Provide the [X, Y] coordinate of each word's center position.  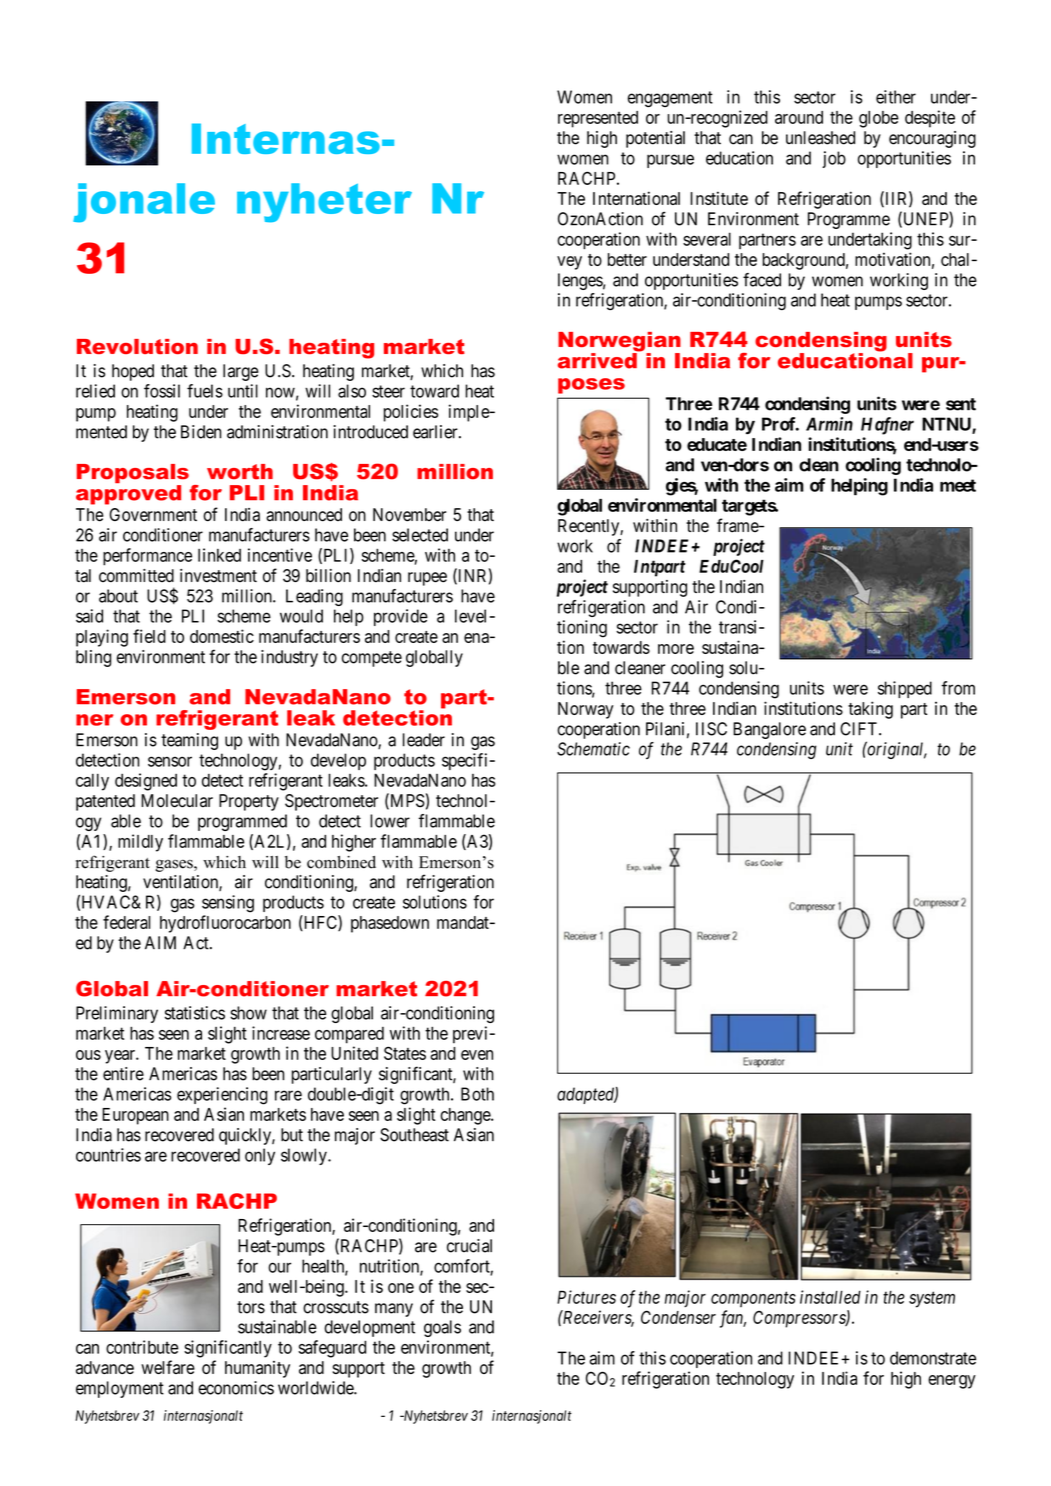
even [477, 1055]
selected [420, 535]
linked [219, 555]
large [241, 372]
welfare [168, 1367]
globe [879, 119]
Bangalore [769, 730]
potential [655, 139]
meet [958, 485]
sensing [228, 904]
